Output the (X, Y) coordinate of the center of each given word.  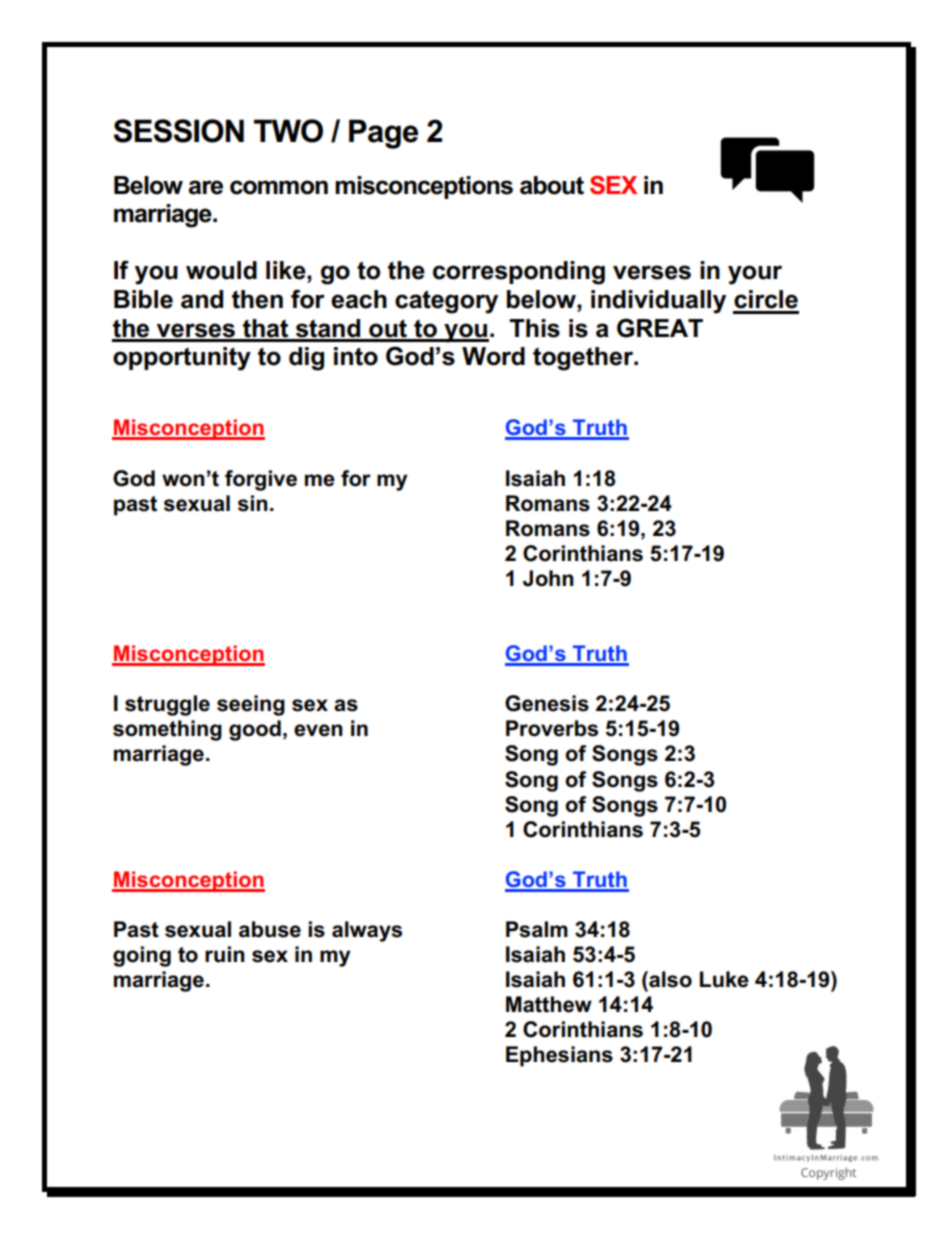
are (205, 187)
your (755, 275)
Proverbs (552, 728)
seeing (251, 705)
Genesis (547, 703)
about (552, 185)
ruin (225, 954)
